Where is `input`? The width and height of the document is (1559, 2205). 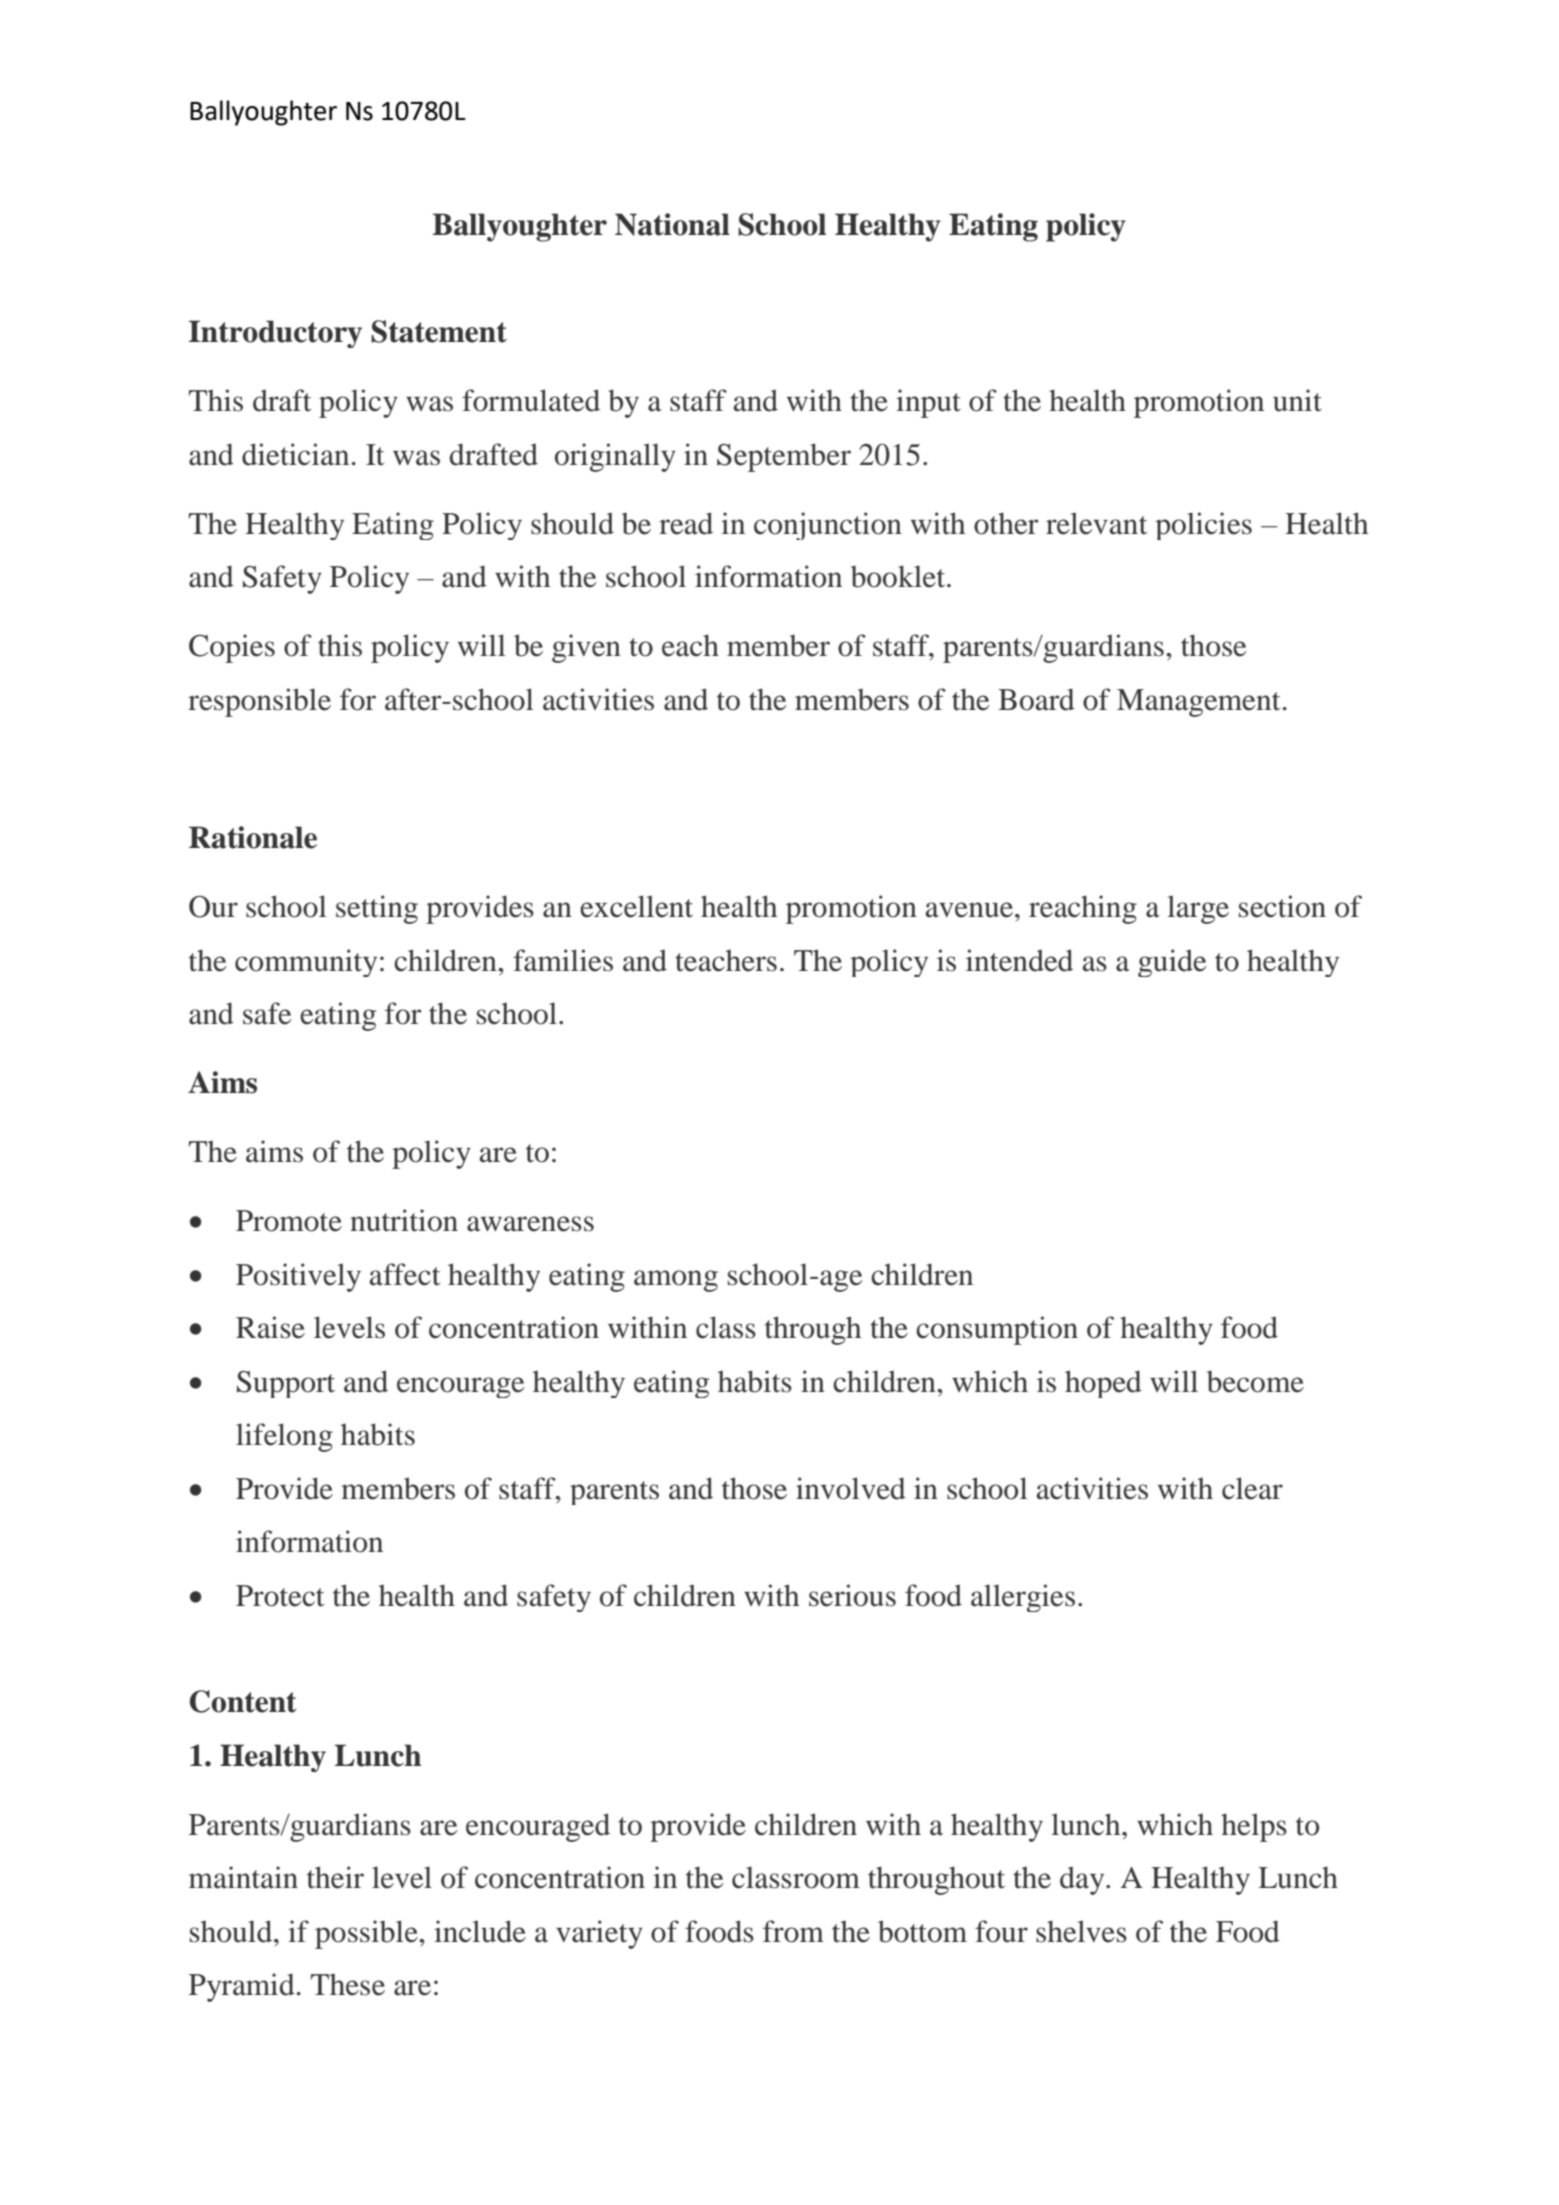 input is located at coordinates (928, 403).
